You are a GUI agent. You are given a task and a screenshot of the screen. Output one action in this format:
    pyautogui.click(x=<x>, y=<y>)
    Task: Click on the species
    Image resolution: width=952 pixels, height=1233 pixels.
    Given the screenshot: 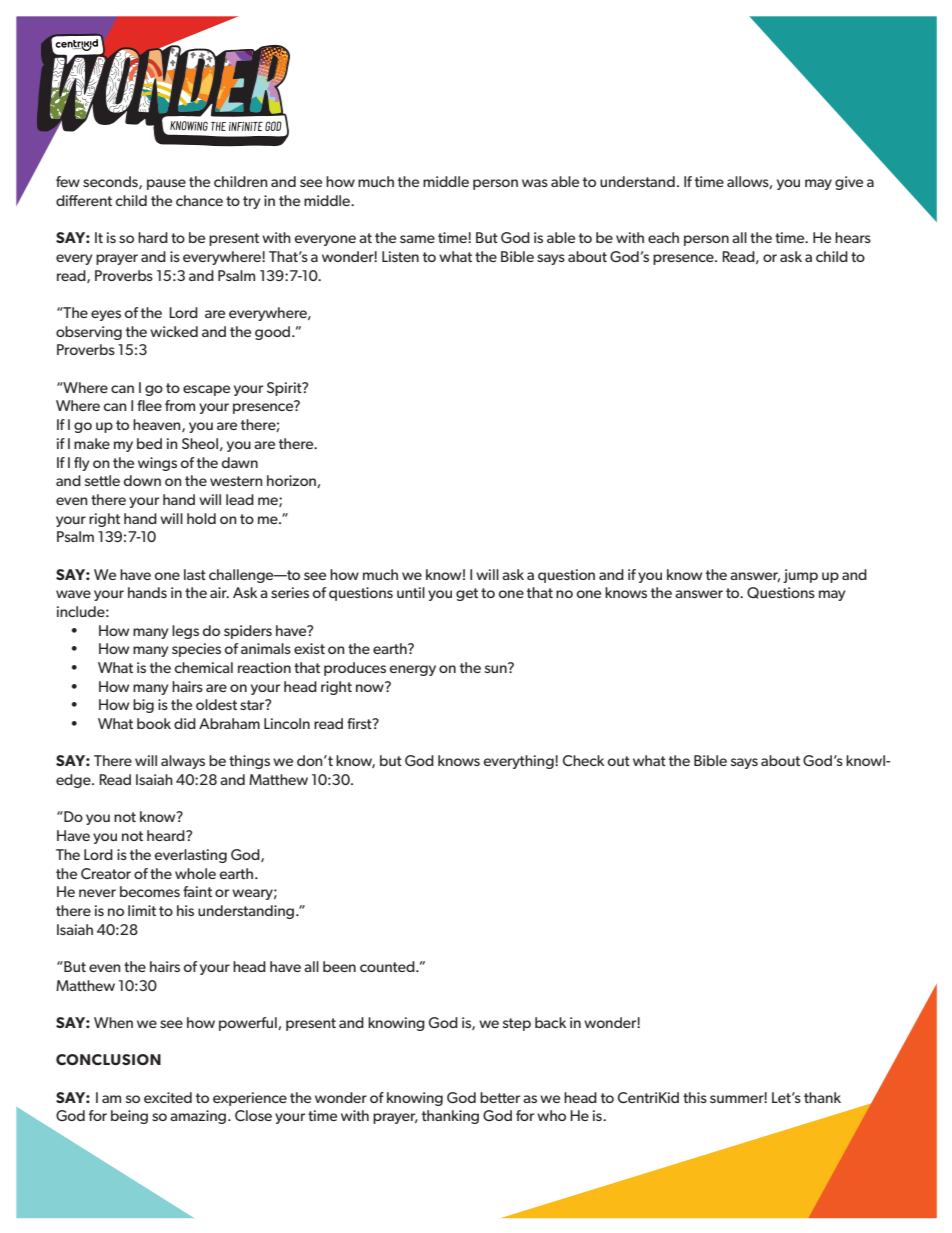 What is the action you would take?
    pyautogui.click(x=196, y=650)
